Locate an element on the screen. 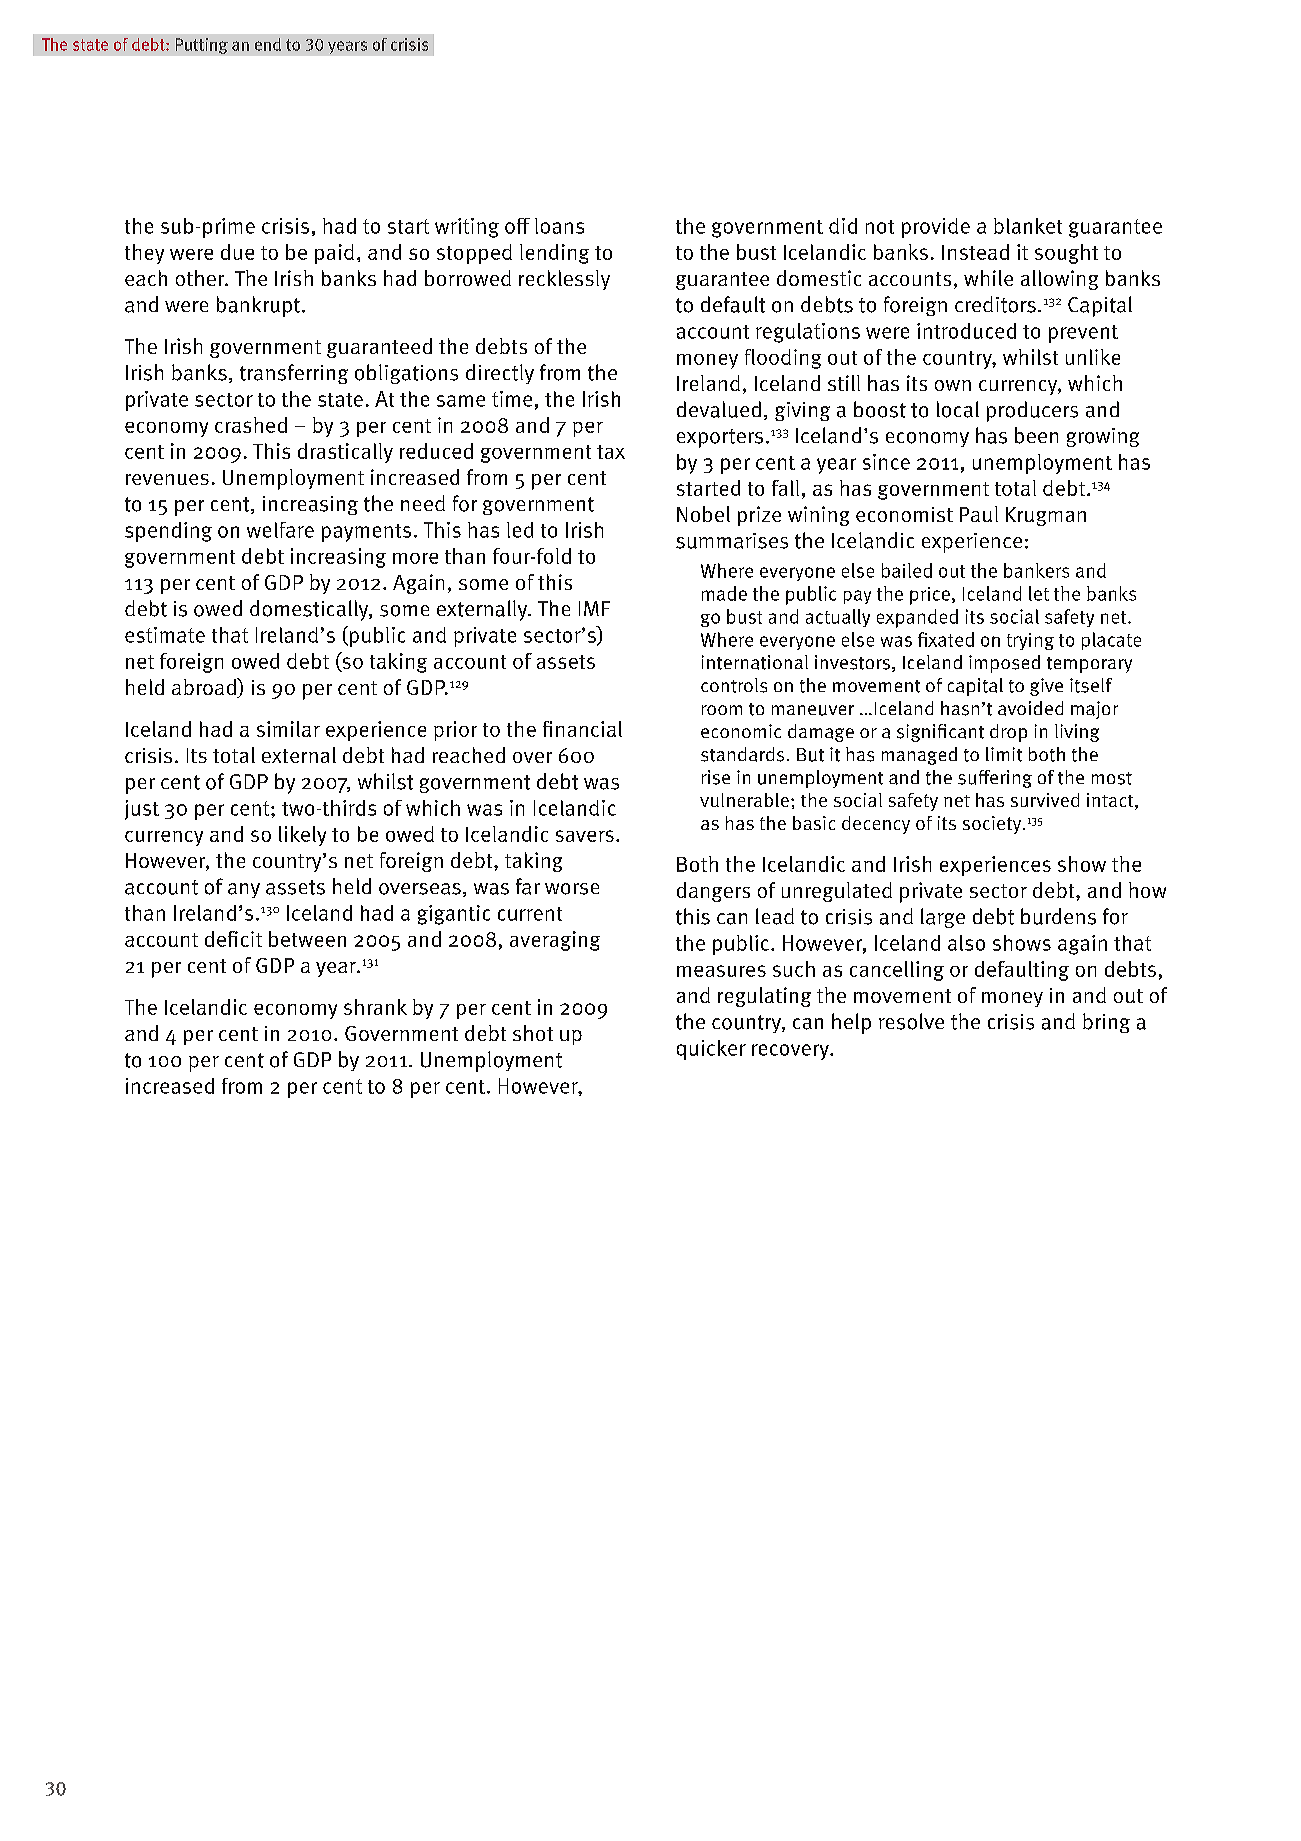 This screenshot has width=1301, height=1841. introduced is located at coordinates (966, 331).
